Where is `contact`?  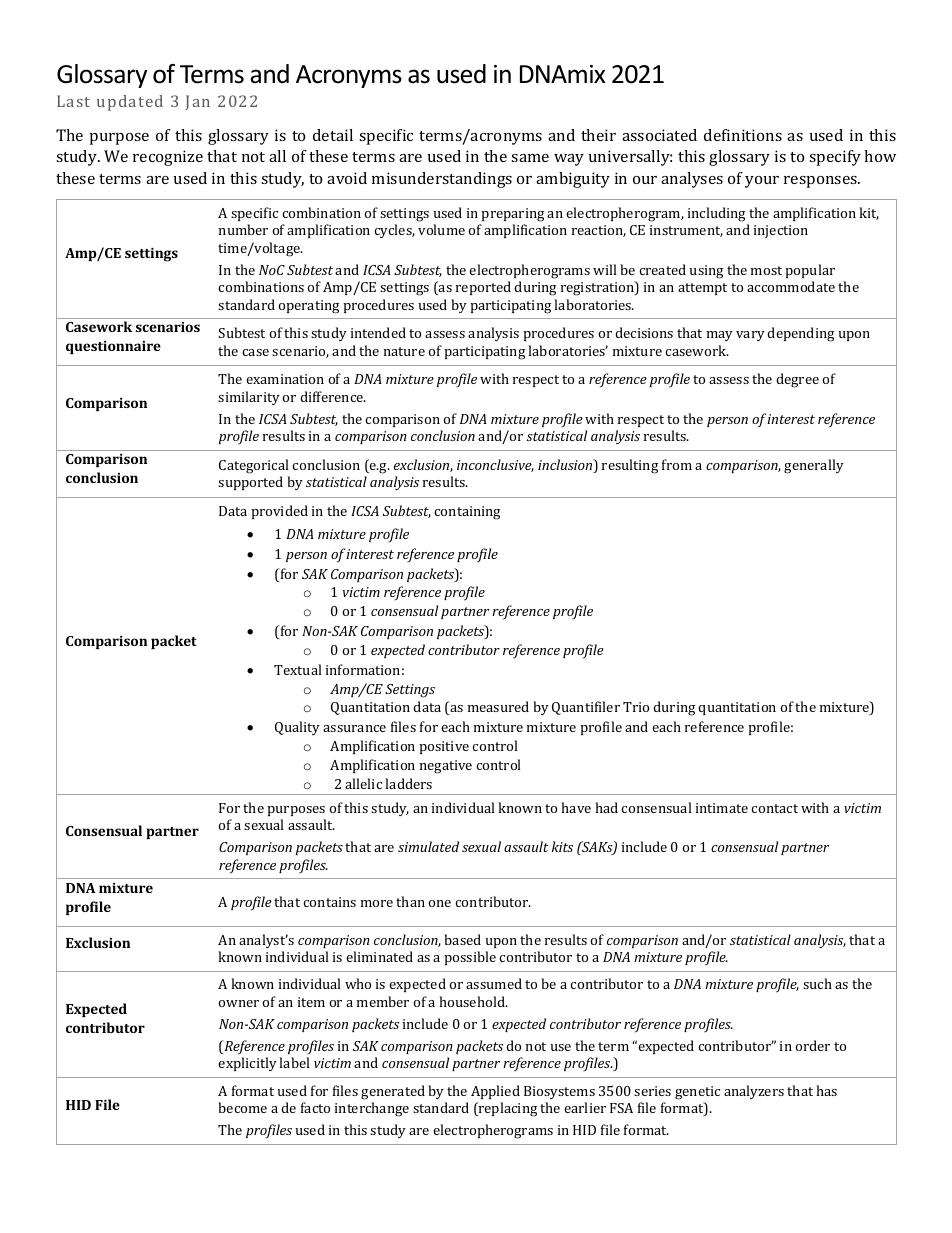 contact is located at coordinates (774, 808).
